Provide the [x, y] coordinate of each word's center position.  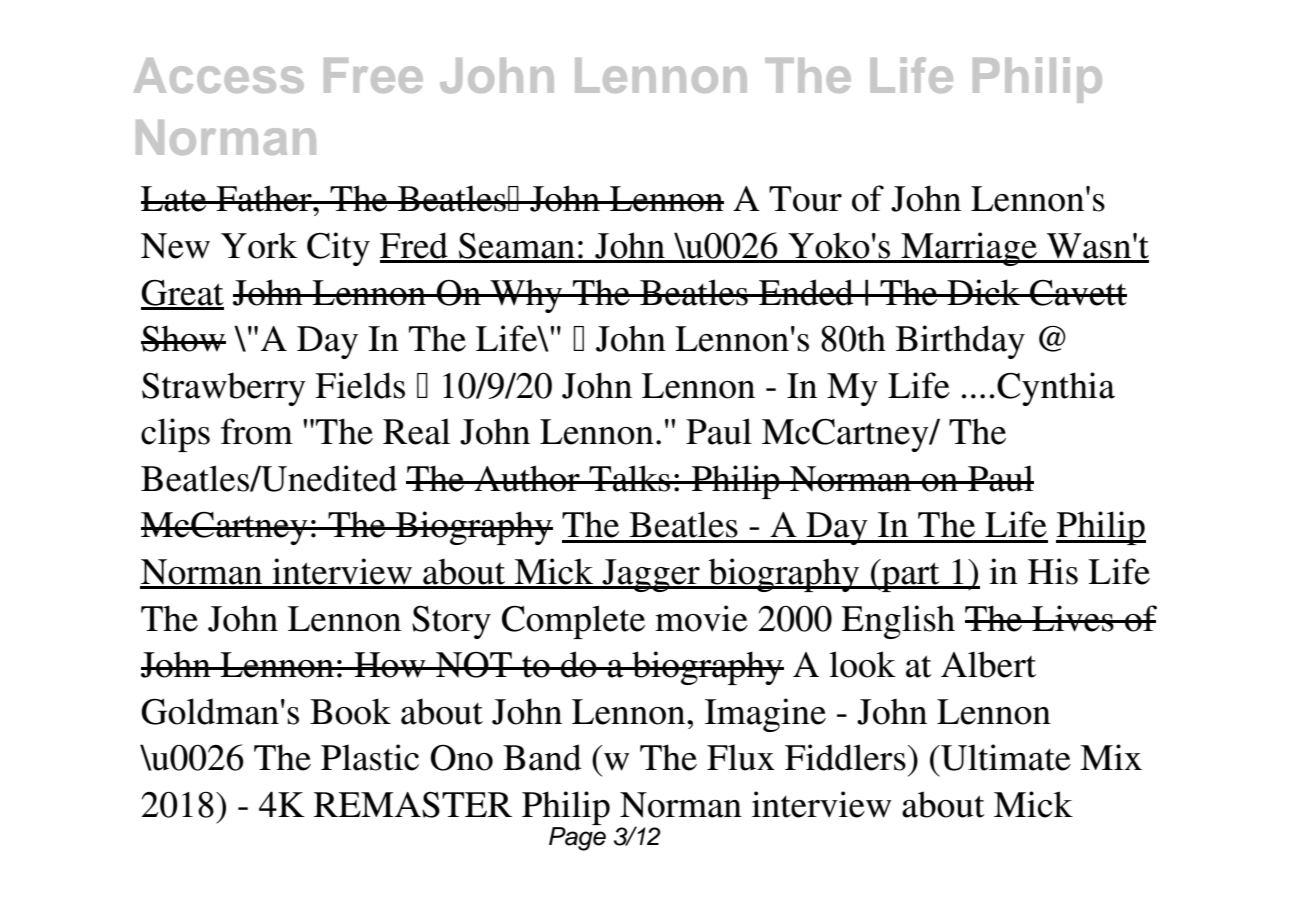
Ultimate [1005, 757]
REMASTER [413, 805]
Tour [805, 199]
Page [577, 837]
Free [373, 75]
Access [219, 75]
